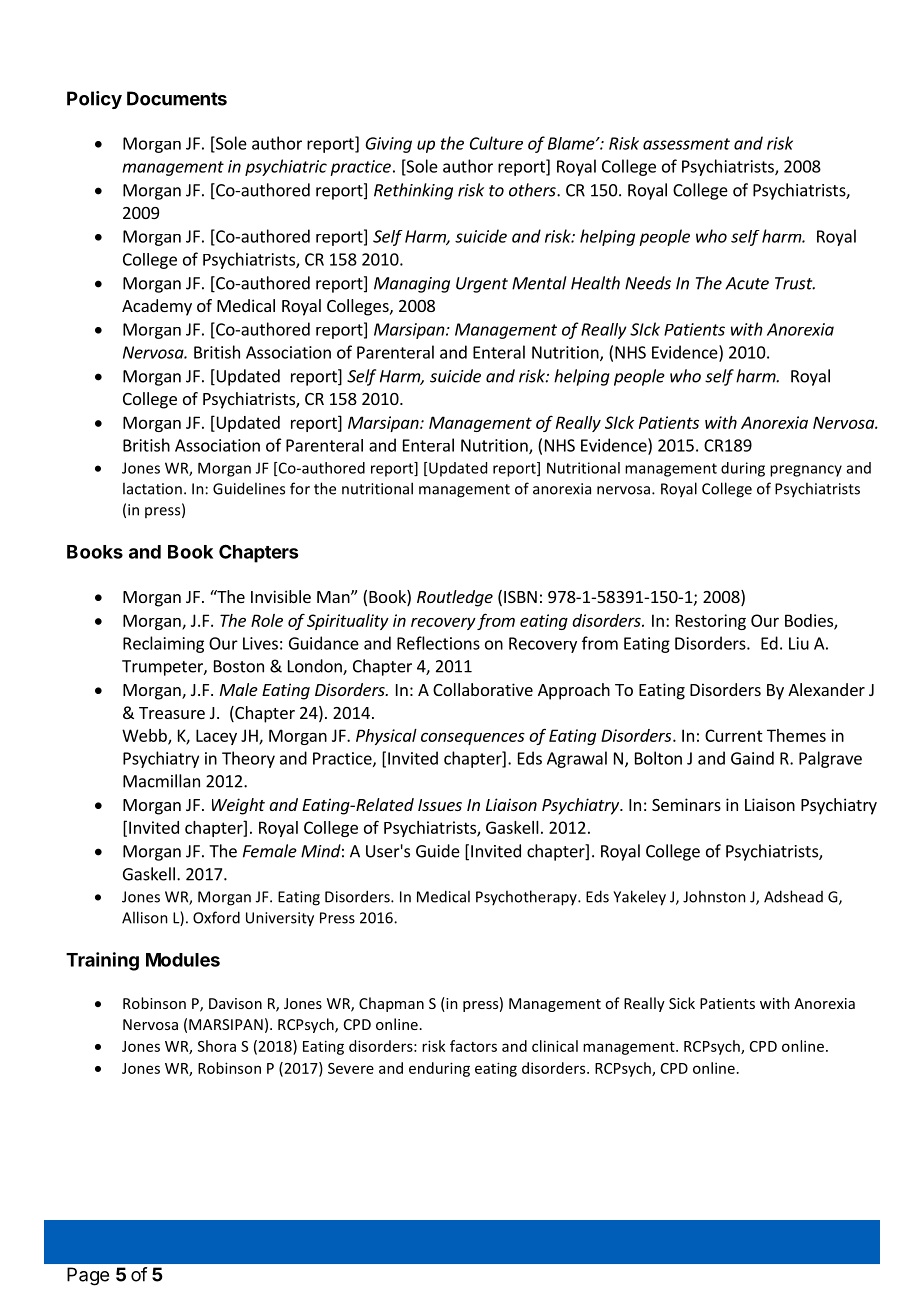  I want to click on Treasure, so click(172, 713).
